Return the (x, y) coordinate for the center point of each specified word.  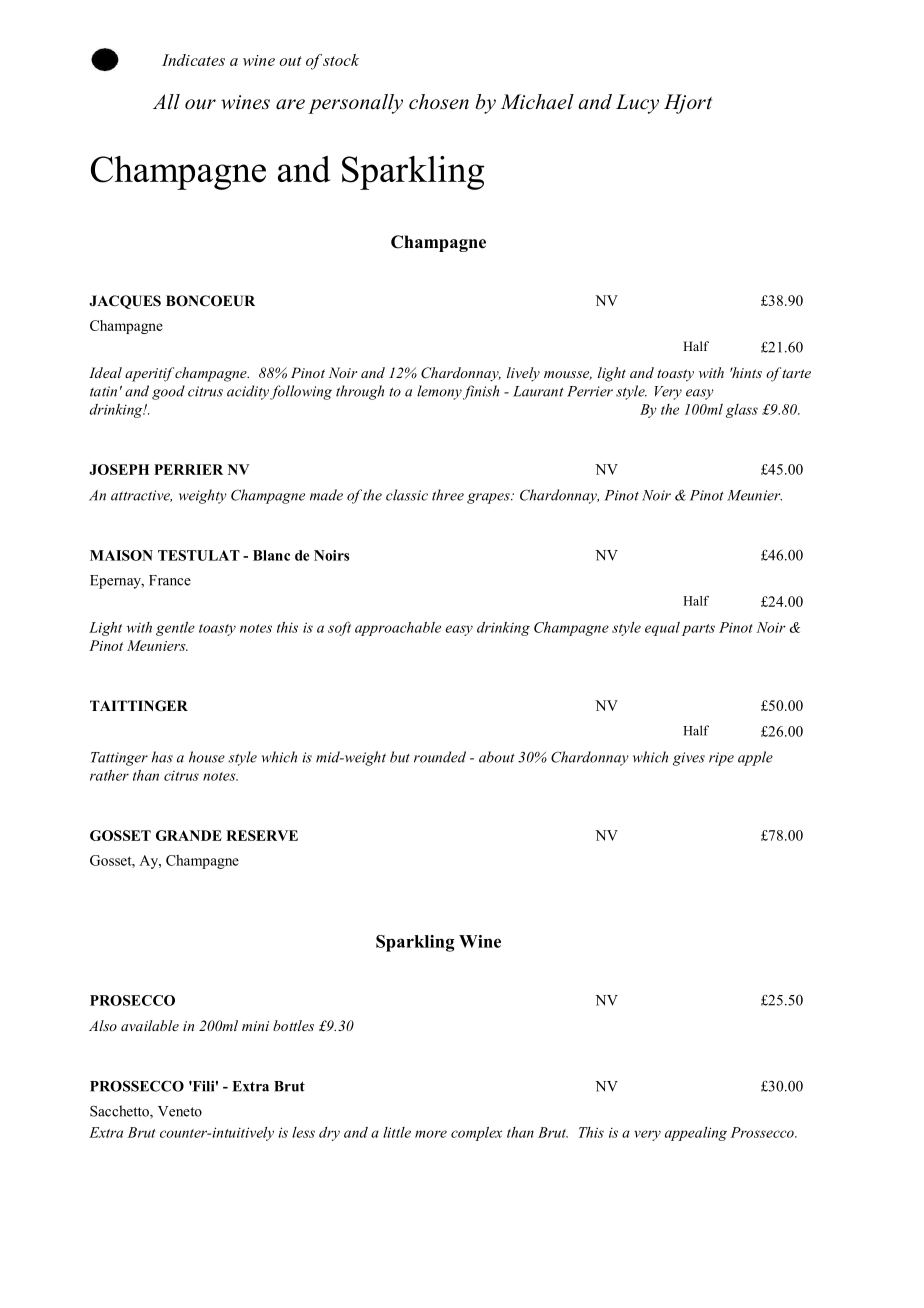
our (200, 104)
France (170, 580)
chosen (439, 102)
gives (689, 759)
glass (742, 411)
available (150, 1025)
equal (662, 629)
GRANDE (189, 835)
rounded (440, 757)
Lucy (637, 104)
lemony (439, 392)
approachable (398, 629)
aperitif (149, 374)
